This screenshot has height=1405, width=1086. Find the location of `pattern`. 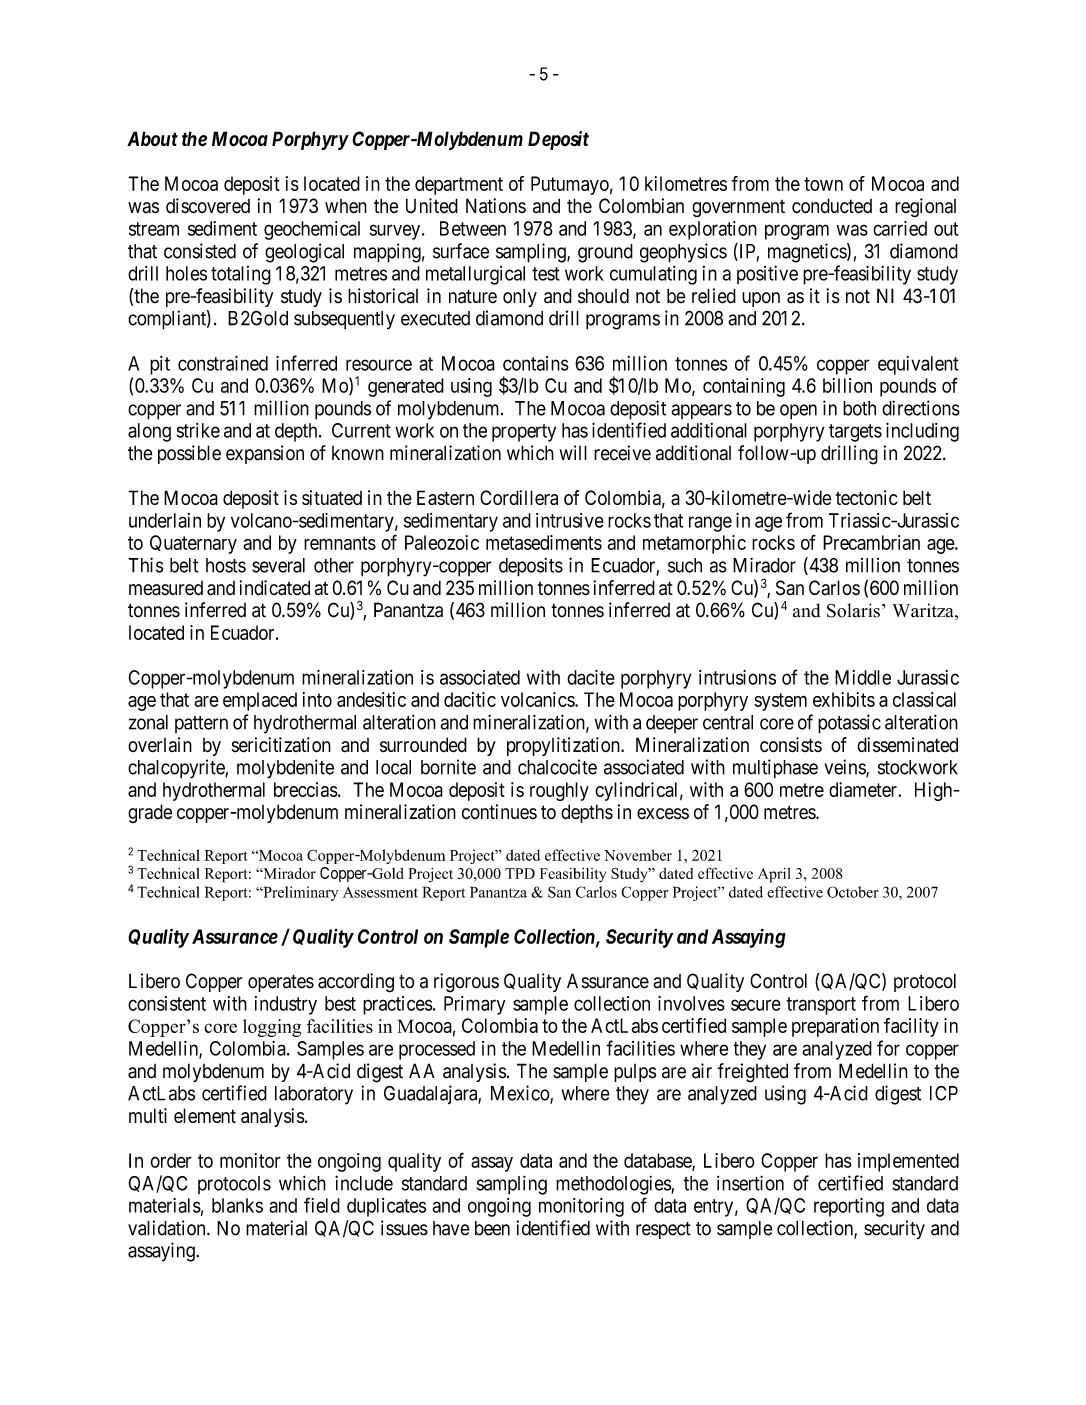

pattern is located at coordinates (201, 724).
